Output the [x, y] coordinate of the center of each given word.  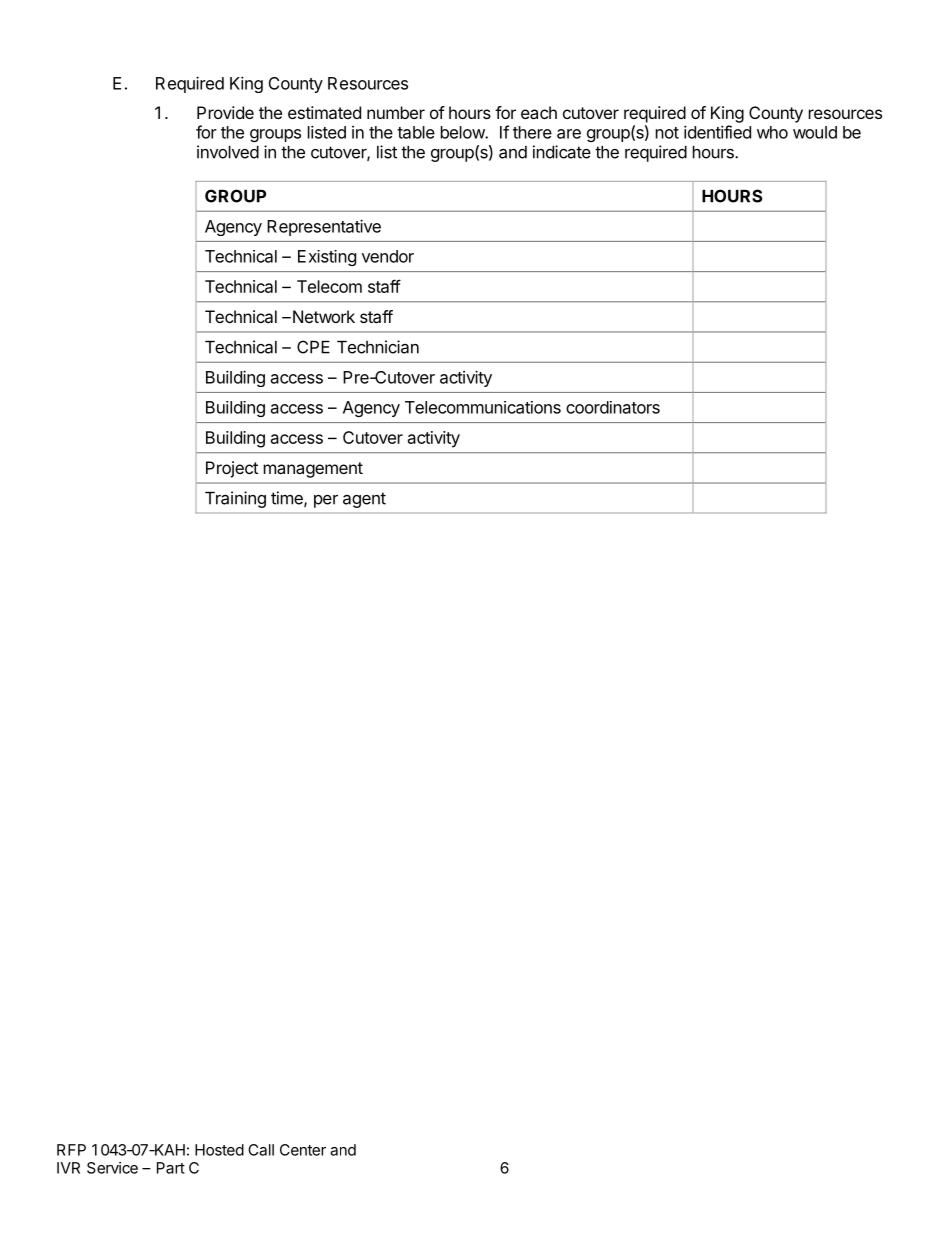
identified [717, 132]
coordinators [613, 407]
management [313, 470]
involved [228, 152]
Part [171, 1168]
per [326, 501]
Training [235, 499]
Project [232, 469]
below [463, 132]
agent [364, 500]
